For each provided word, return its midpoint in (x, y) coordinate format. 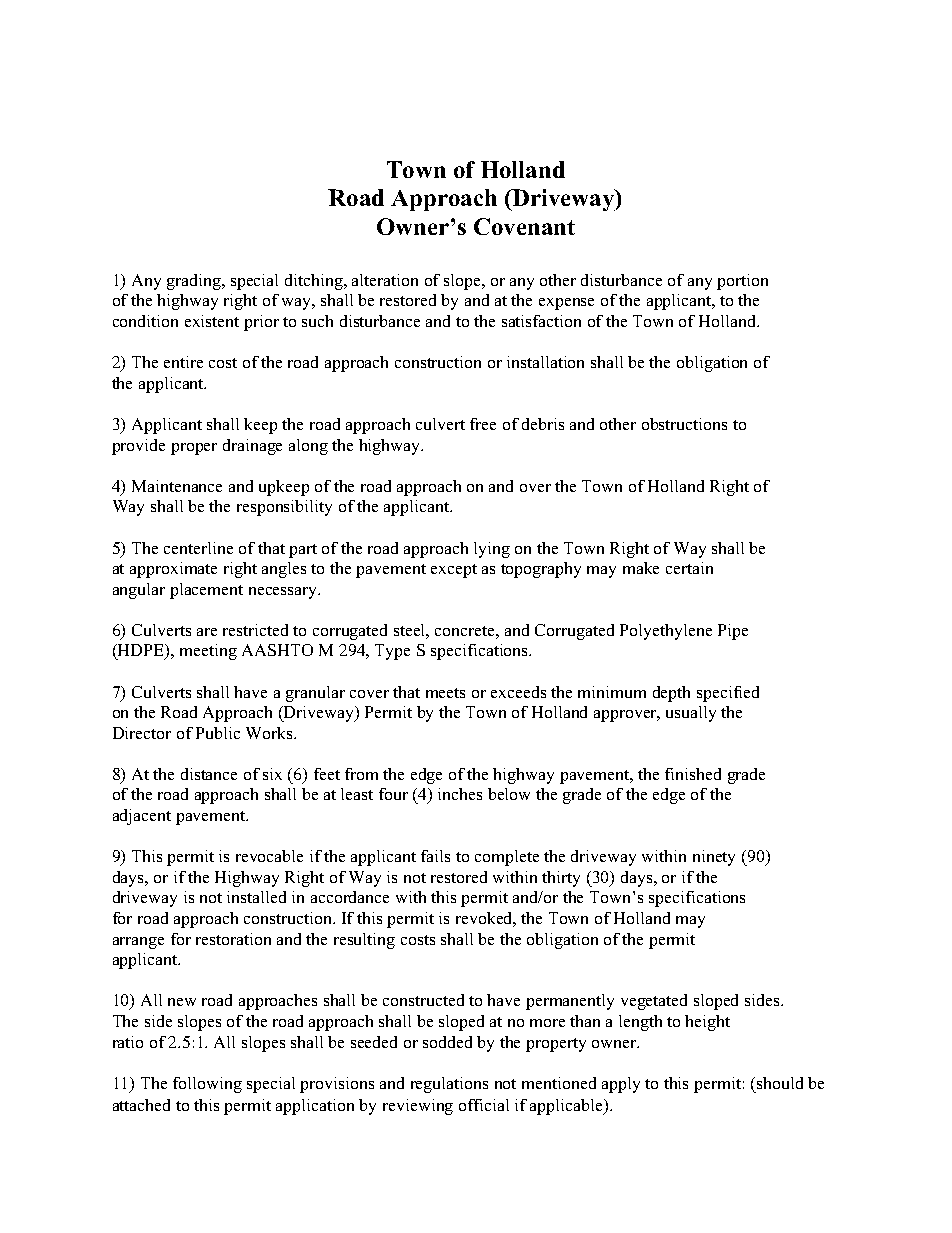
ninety (714, 858)
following (207, 1085)
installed (256, 897)
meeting (208, 652)
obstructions (684, 424)
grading (195, 282)
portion (742, 282)
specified (728, 694)
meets (445, 693)
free (483, 424)
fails (435, 856)
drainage (252, 447)
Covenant (524, 226)
